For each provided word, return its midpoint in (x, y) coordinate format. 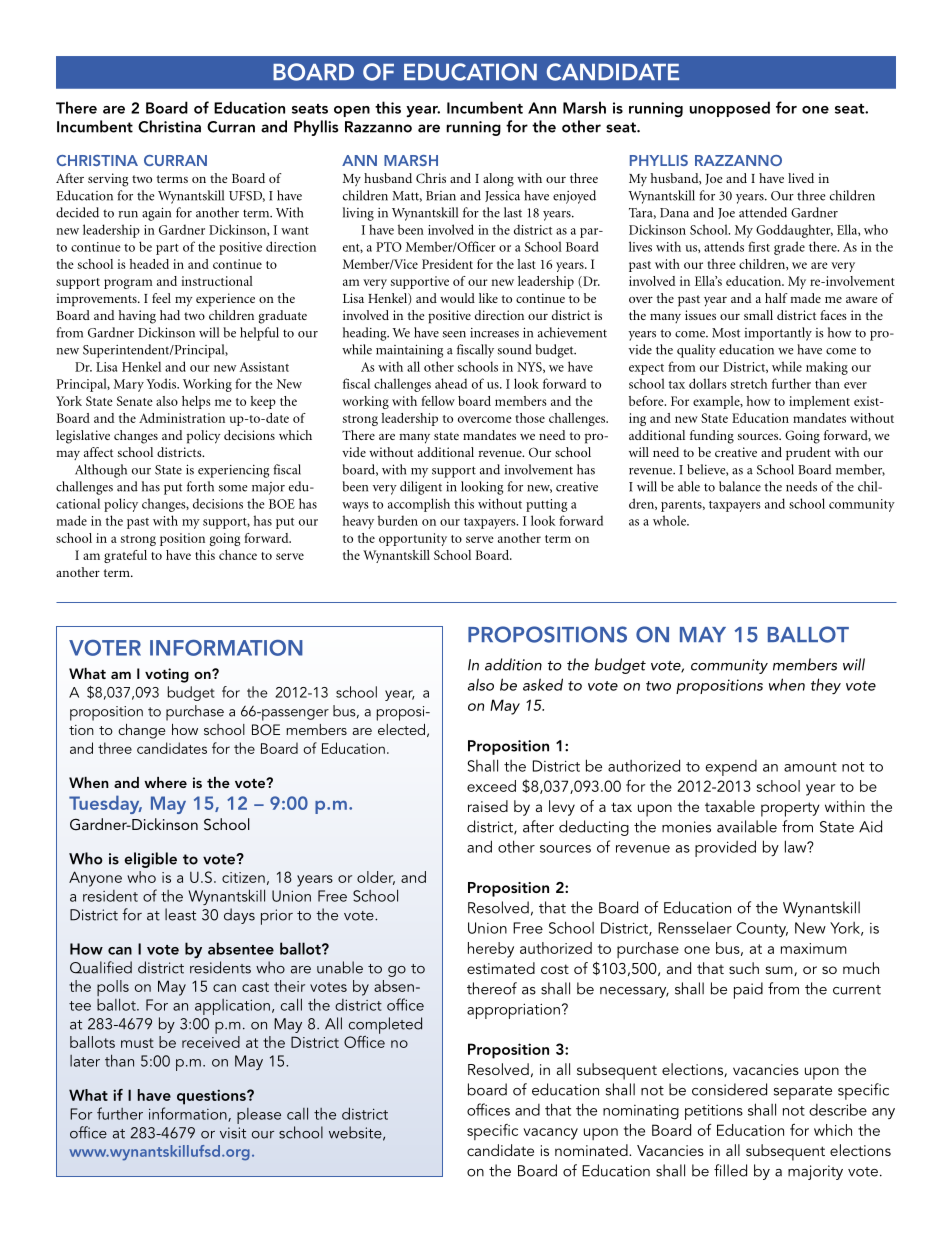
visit (233, 1133)
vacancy (550, 1134)
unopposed (730, 109)
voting (167, 675)
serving (108, 180)
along (498, 180)
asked (543, 684)
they (826, 686)
